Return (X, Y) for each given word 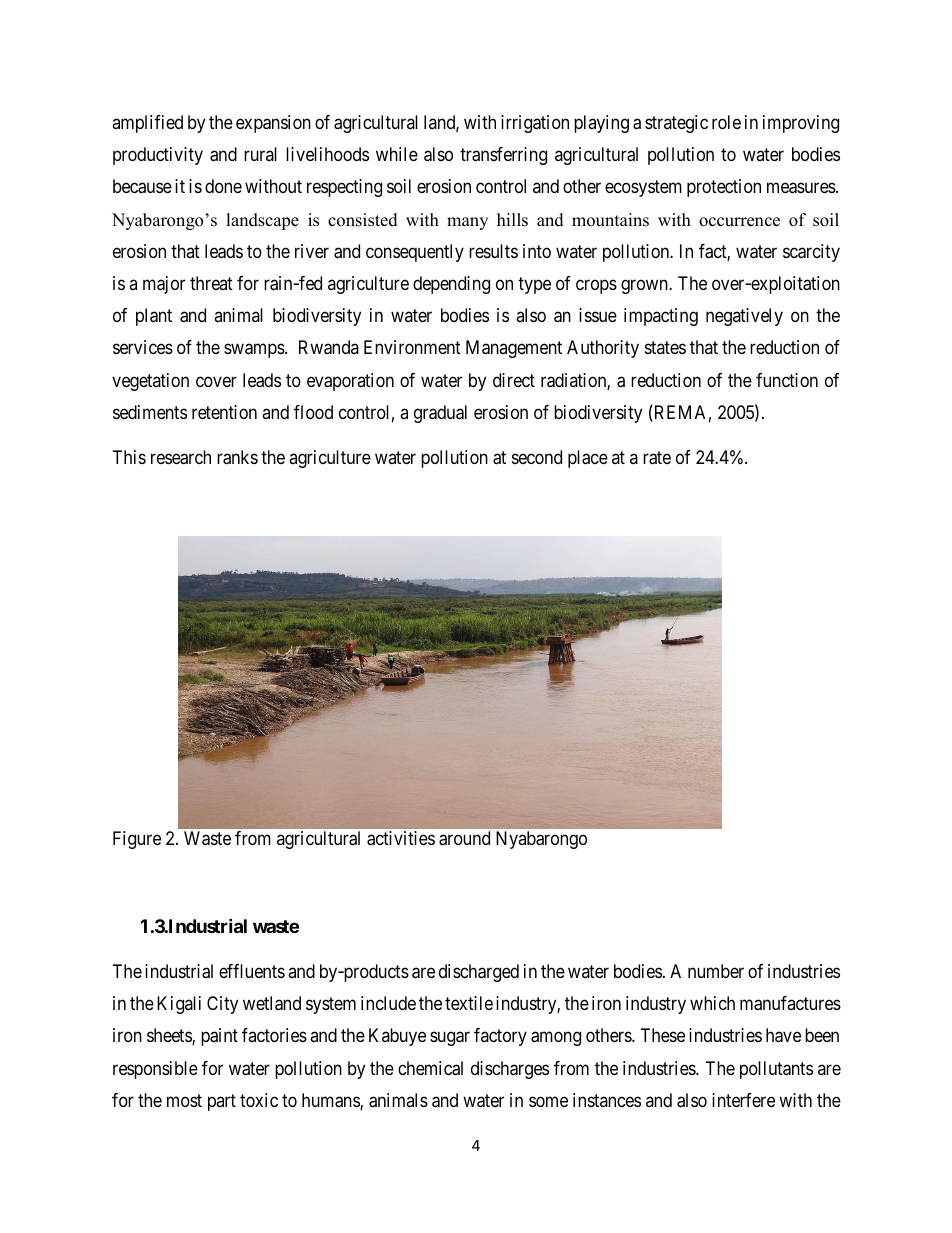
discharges (510, 1070)
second (537, 457)
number (716, 971)
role (726, 122)
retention (224, 412)
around (464, 838)
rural (260, 154)
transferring (503, 156)
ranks (237, 457)
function (787, 380)
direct (514, 380)
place (588, 459)
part (222, 1102)
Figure (137, 840)
